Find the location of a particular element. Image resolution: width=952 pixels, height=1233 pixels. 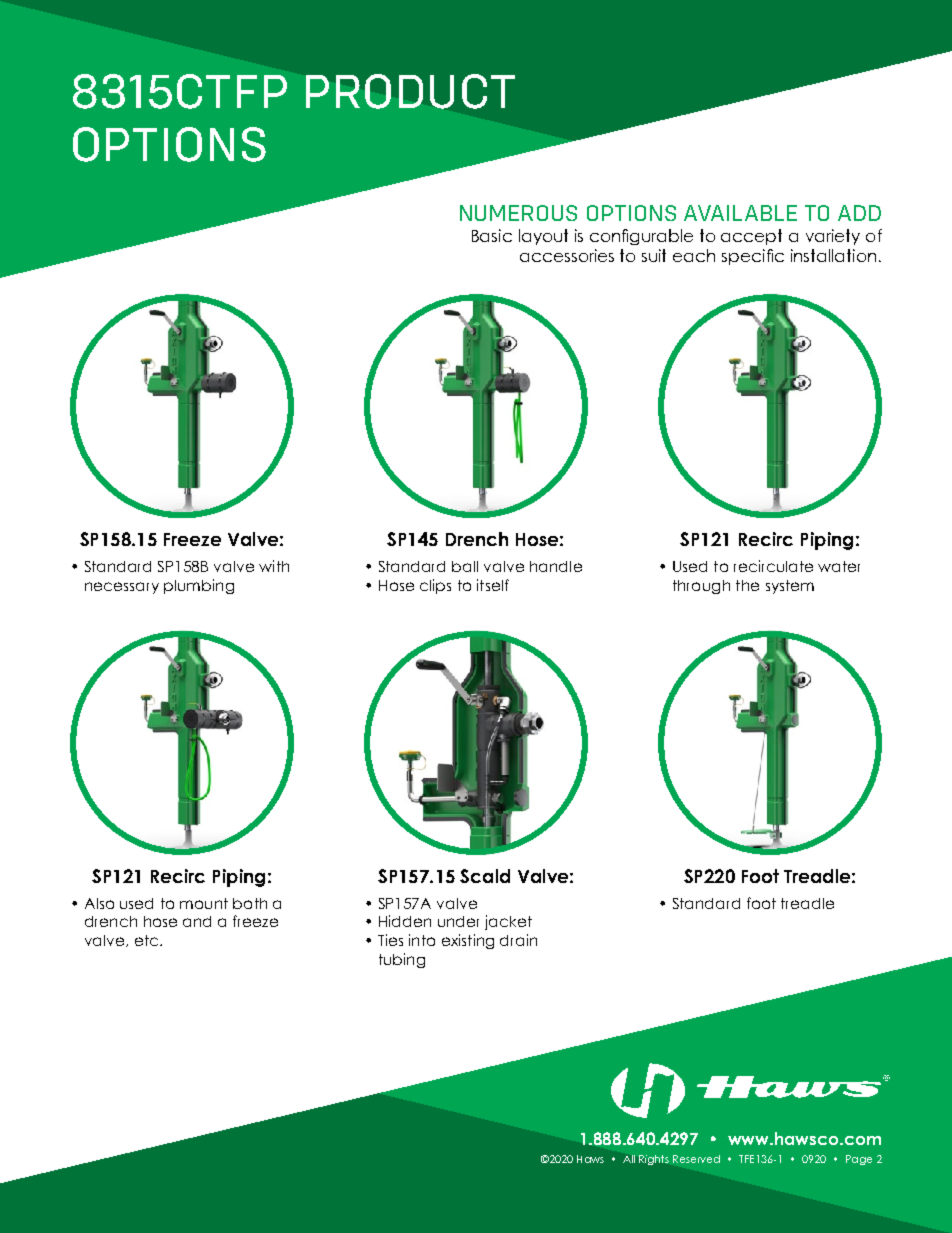

NUMEROUS is located at coordinates (518, 213).
